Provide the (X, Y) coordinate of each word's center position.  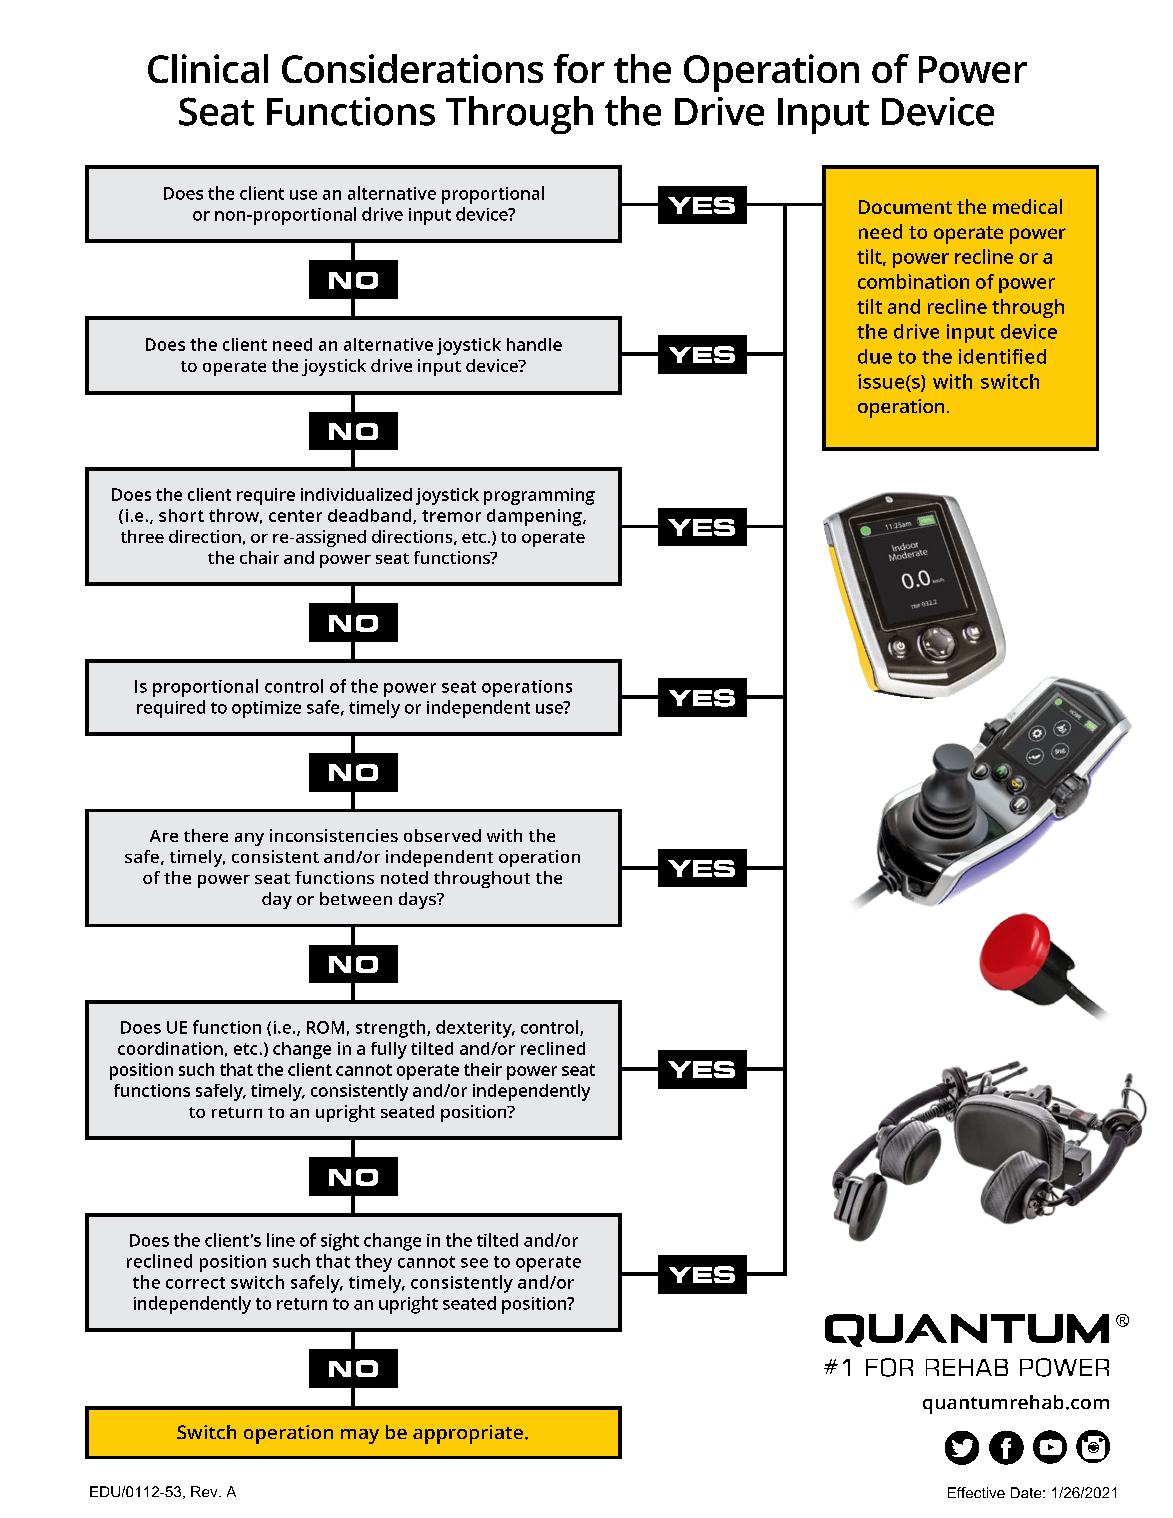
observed (442, 835)
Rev (205, 1491)
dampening (535, 517)
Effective (976, 1492)
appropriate (468, 1434)
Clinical (208, 68)
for (579, 68)
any (249, 839)
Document (905, 207)
